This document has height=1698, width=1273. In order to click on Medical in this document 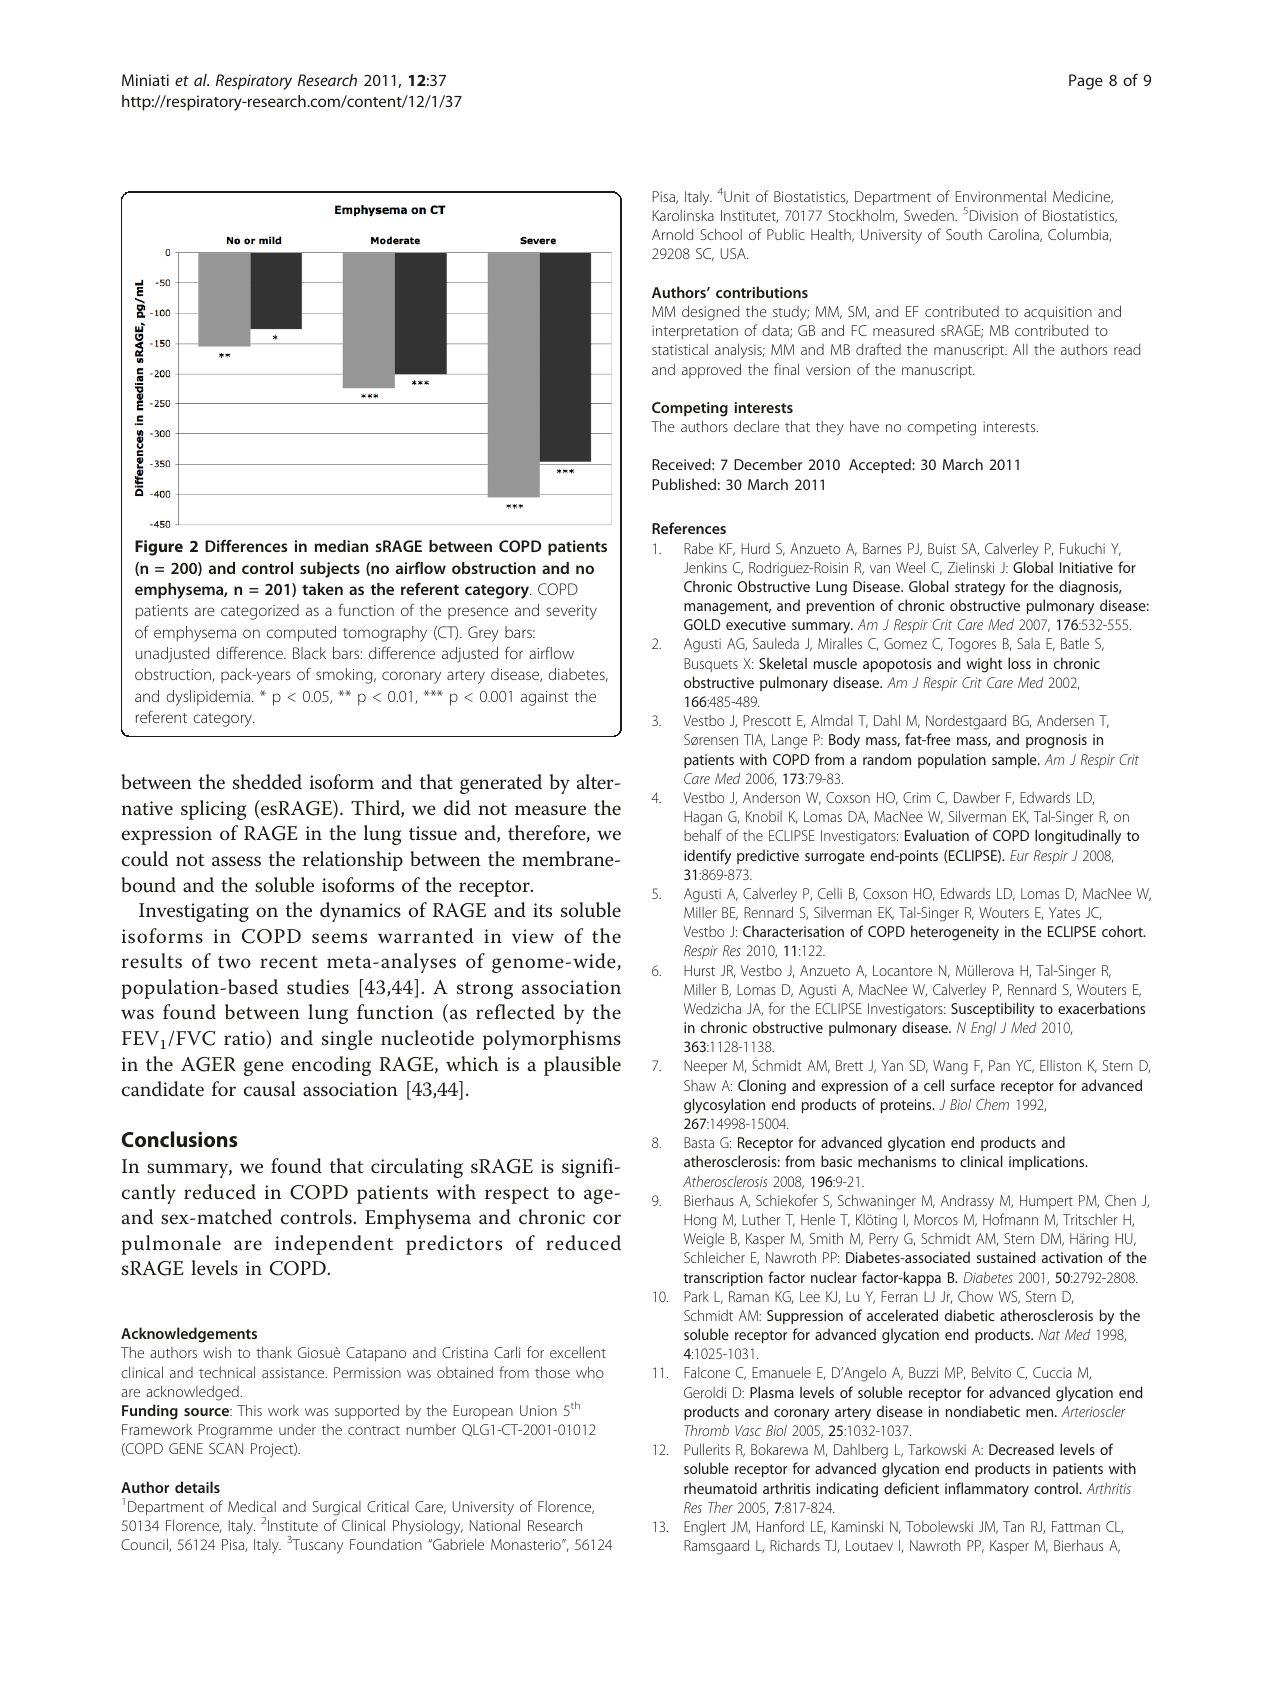, I will do `click(252, 1506)`.
